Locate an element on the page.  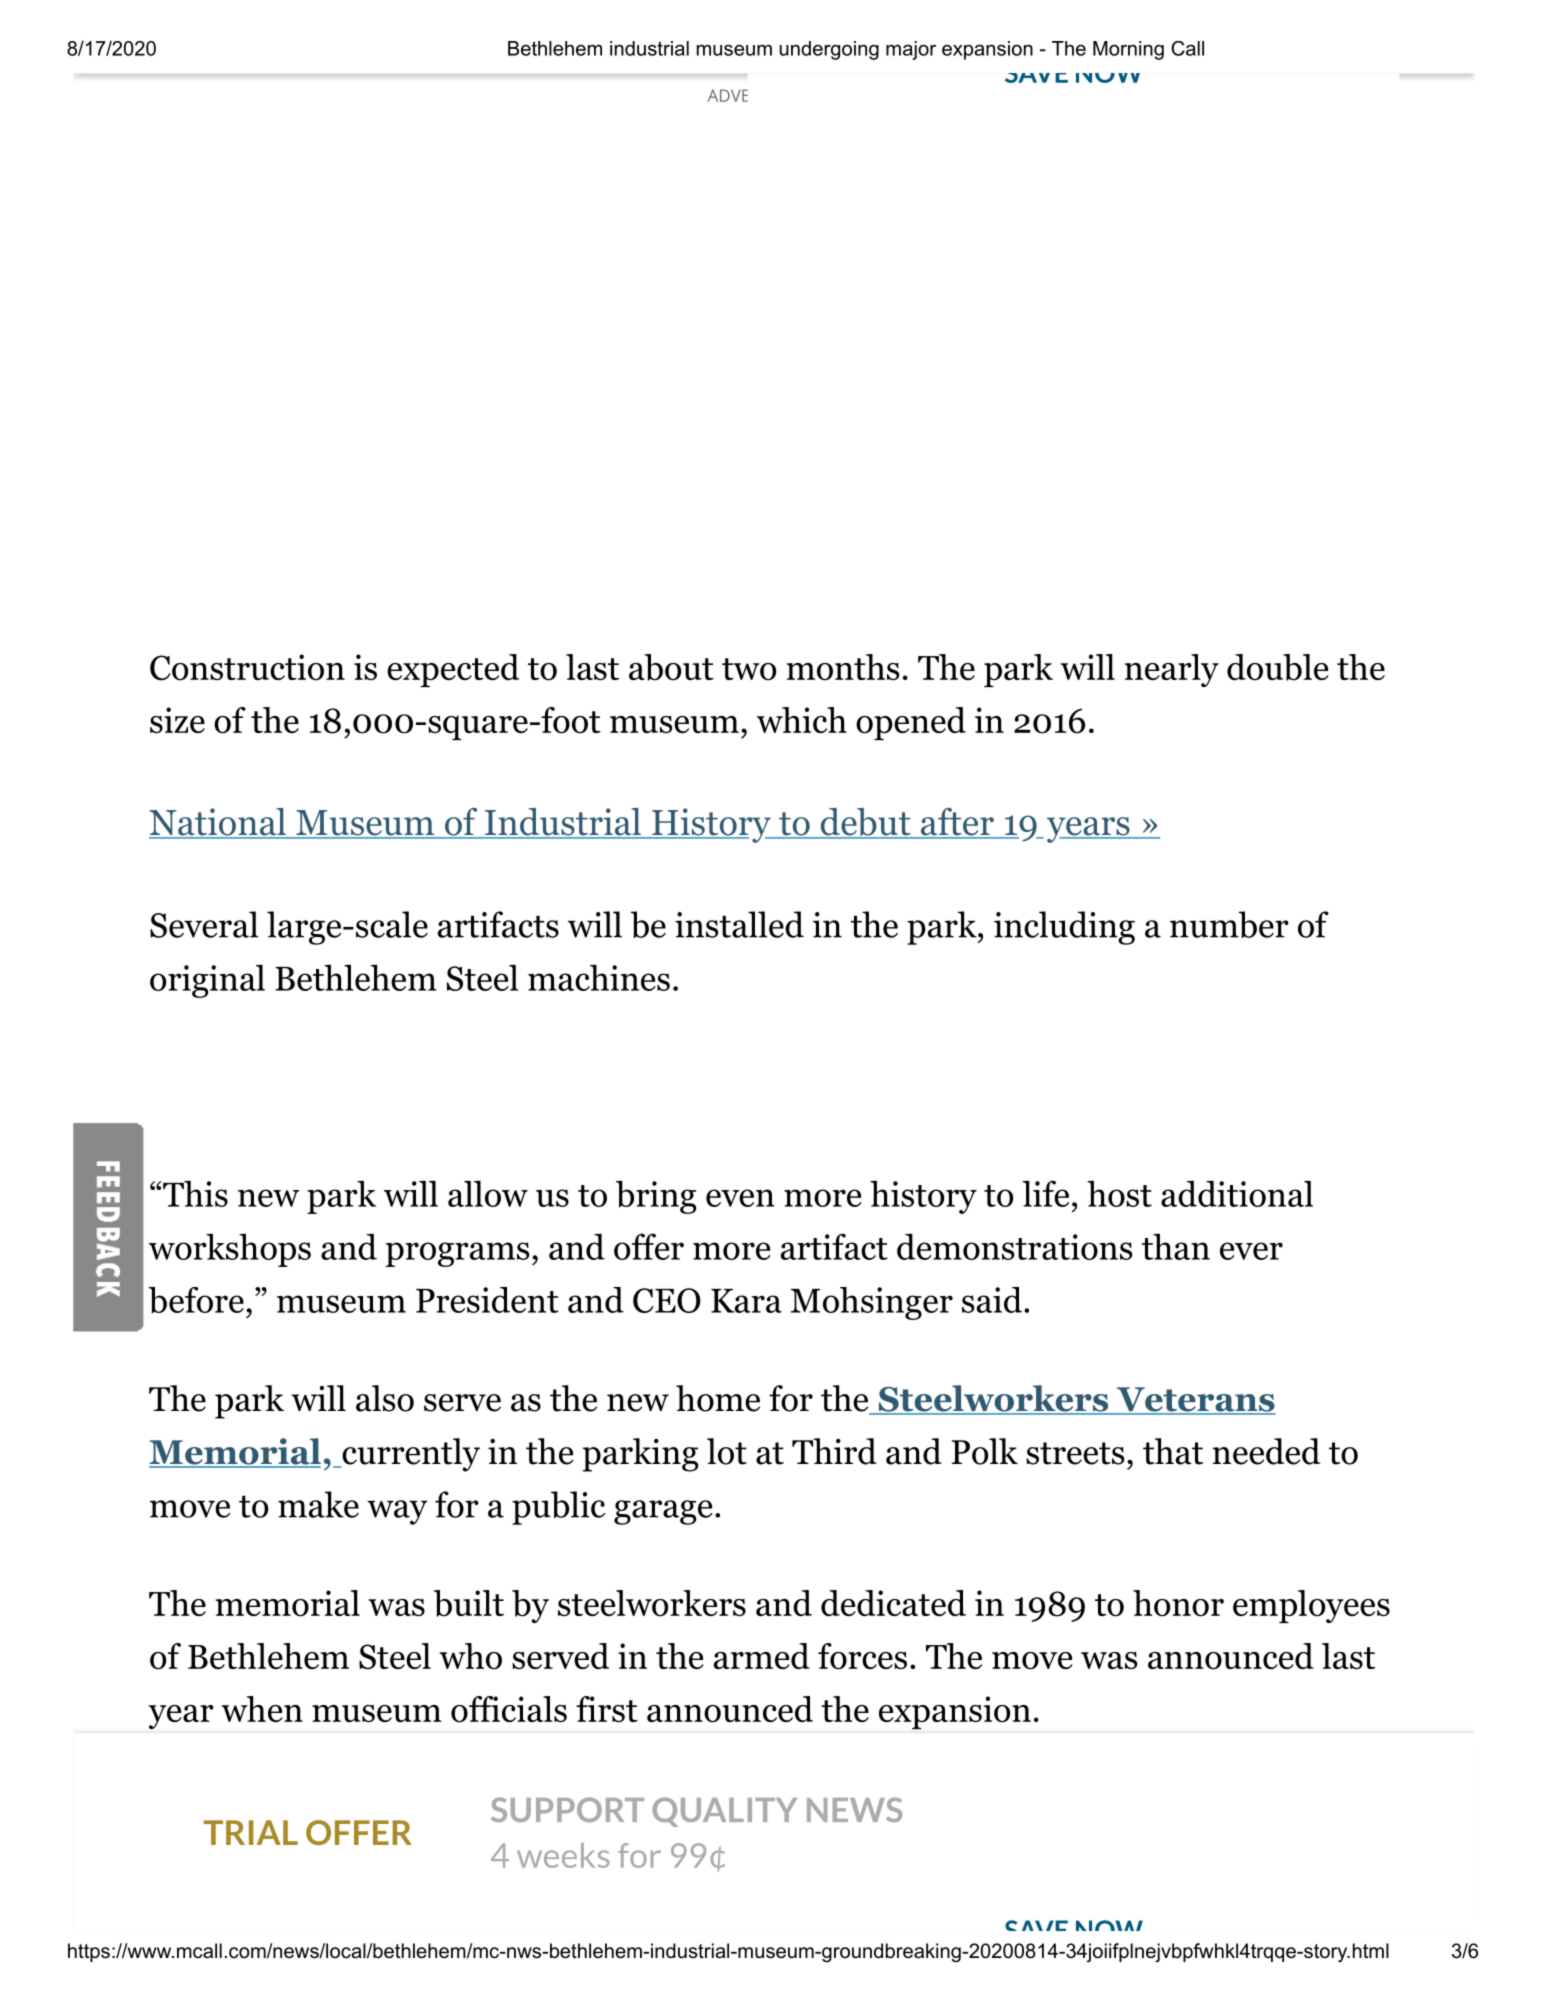
major is located at coordinates (911, 50).
